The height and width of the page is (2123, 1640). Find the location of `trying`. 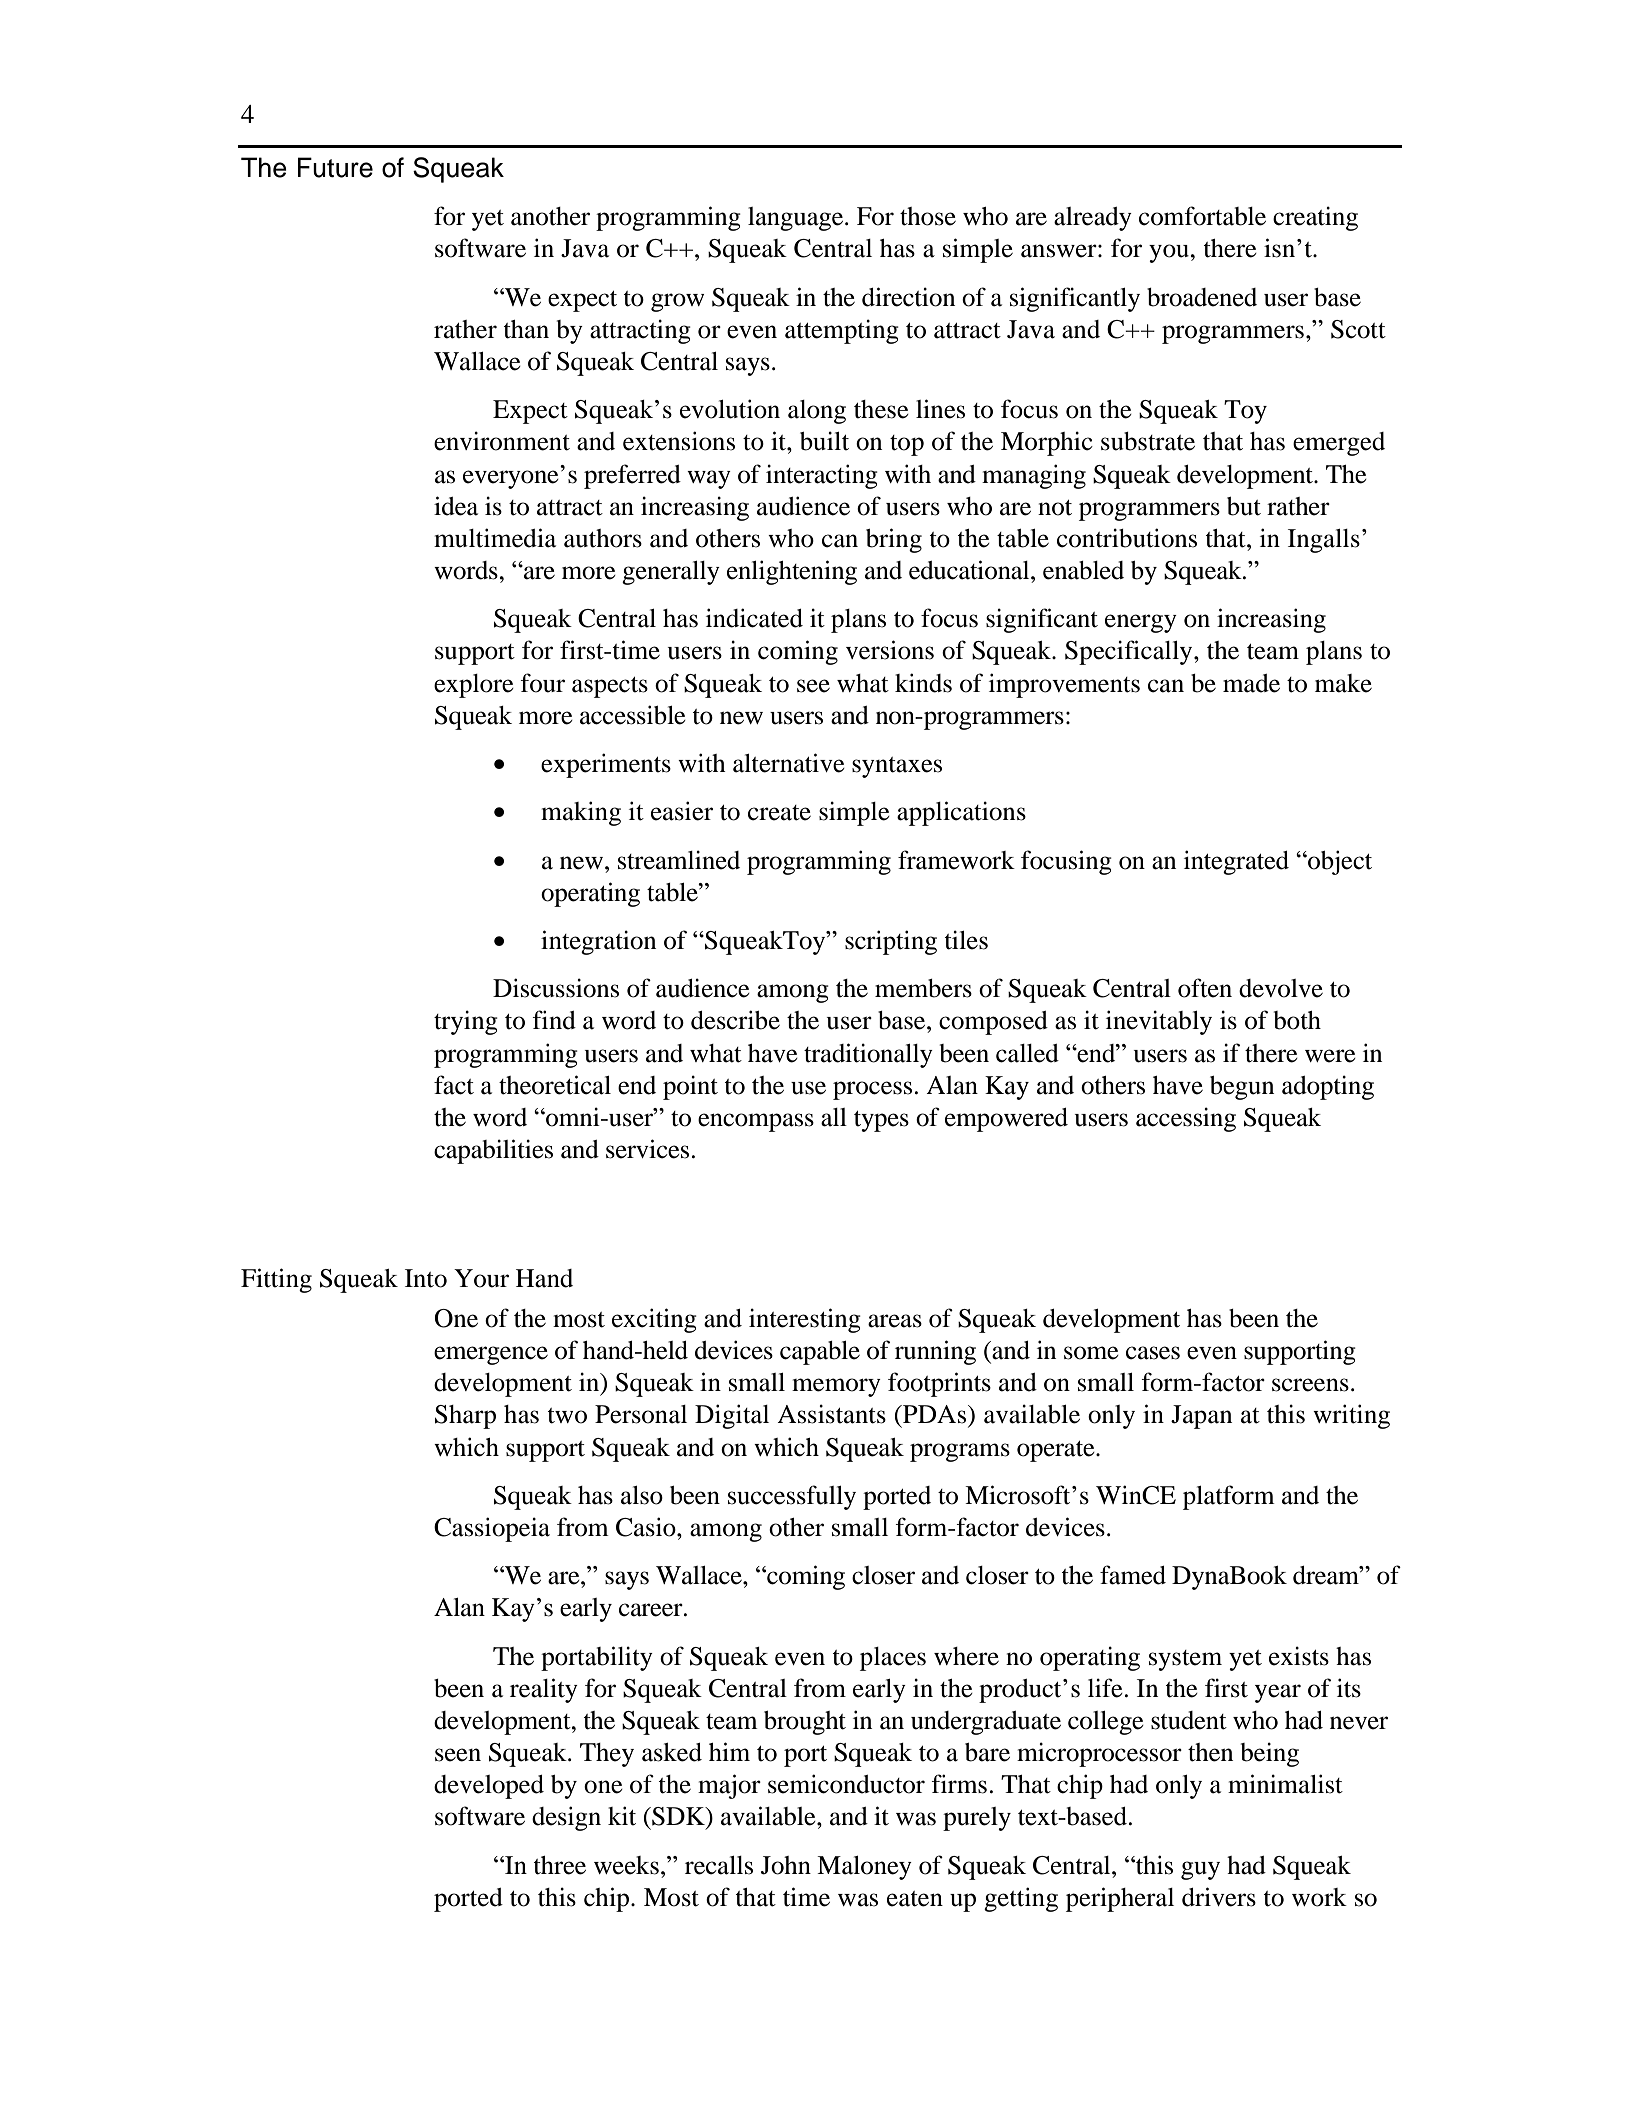

trying is located at coordinates (466, 1022).
